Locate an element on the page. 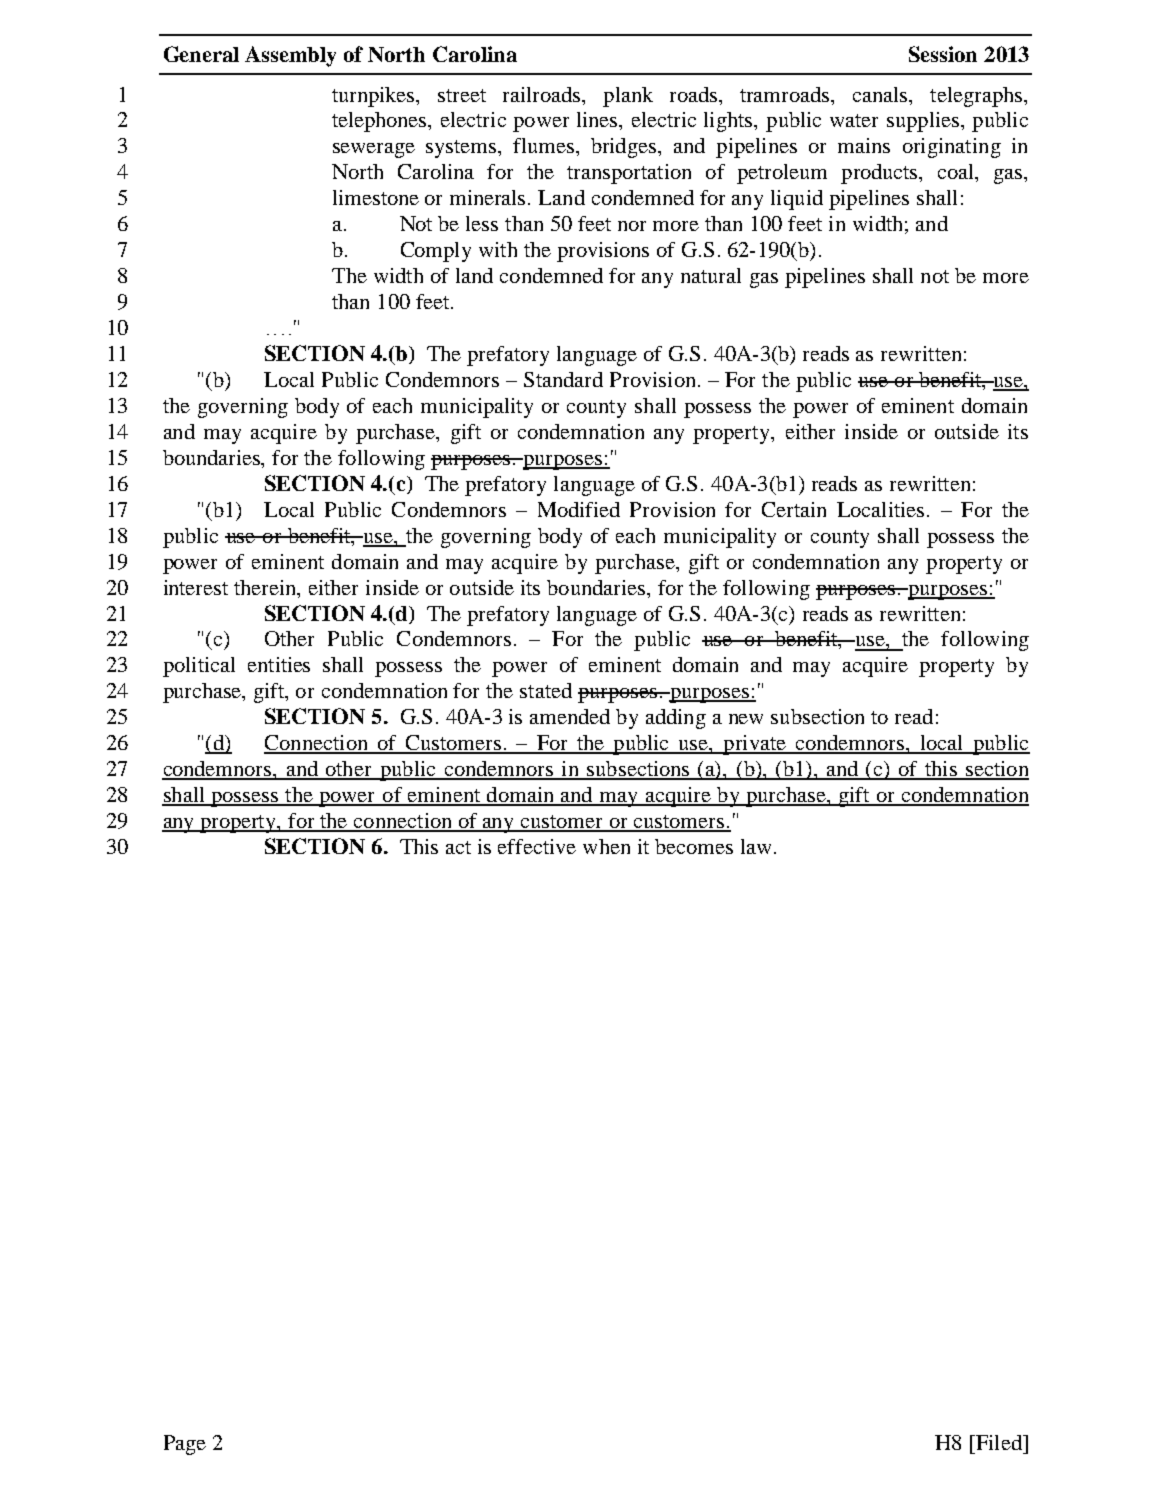 The height and width of the page is (1489, 1151). Page is located at coordinates (185, 1445).
